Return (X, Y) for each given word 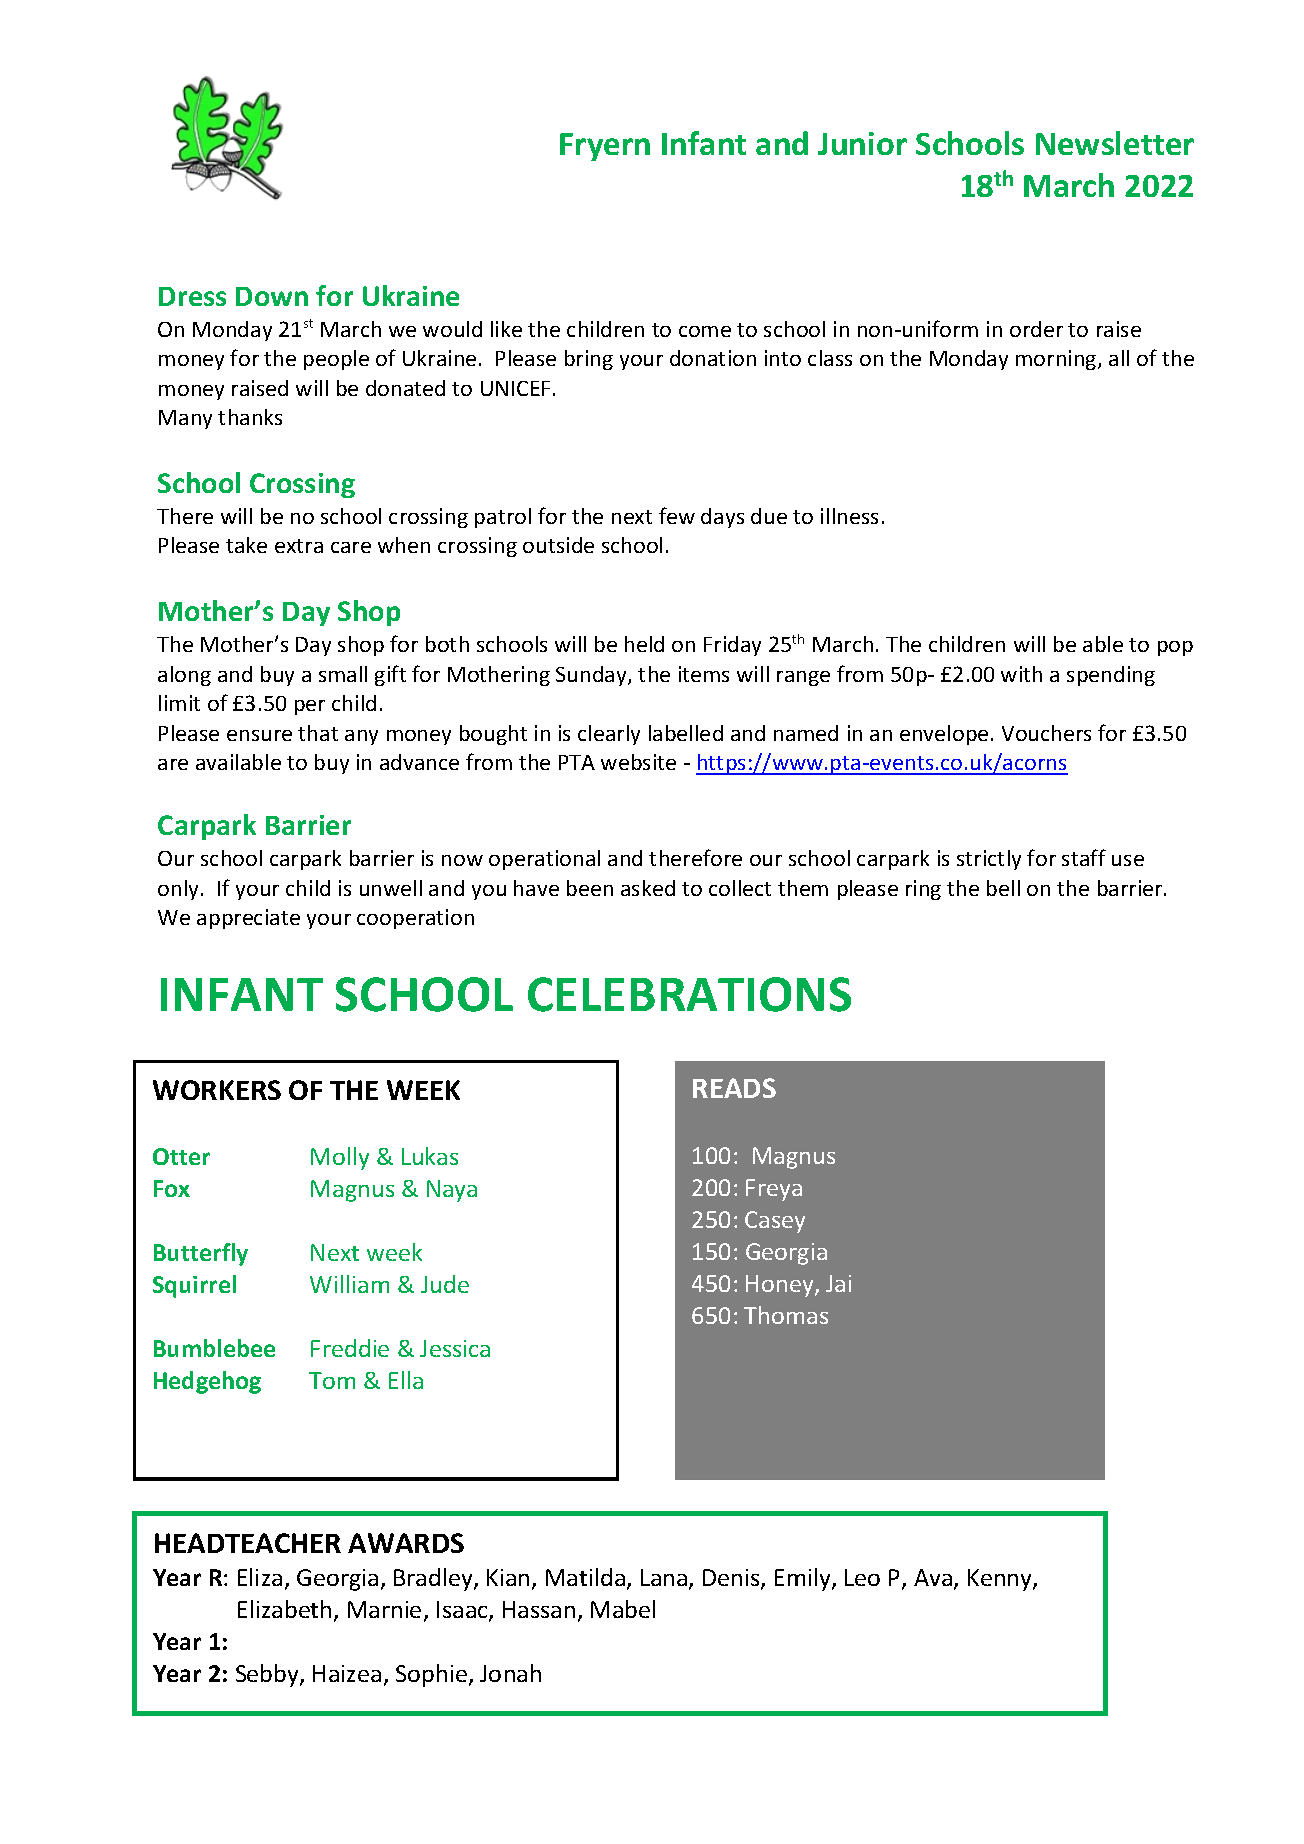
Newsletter (1115, 143)
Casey (775, 1222)
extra (299, 546)
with (1021, 674)
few (677, 515)
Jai (838, 1283)
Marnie (384, 1609)
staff (1084, 857)
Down (272, 296)
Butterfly (201, 1254)
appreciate (248, 919)
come (705, 331)
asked (648, 888)
